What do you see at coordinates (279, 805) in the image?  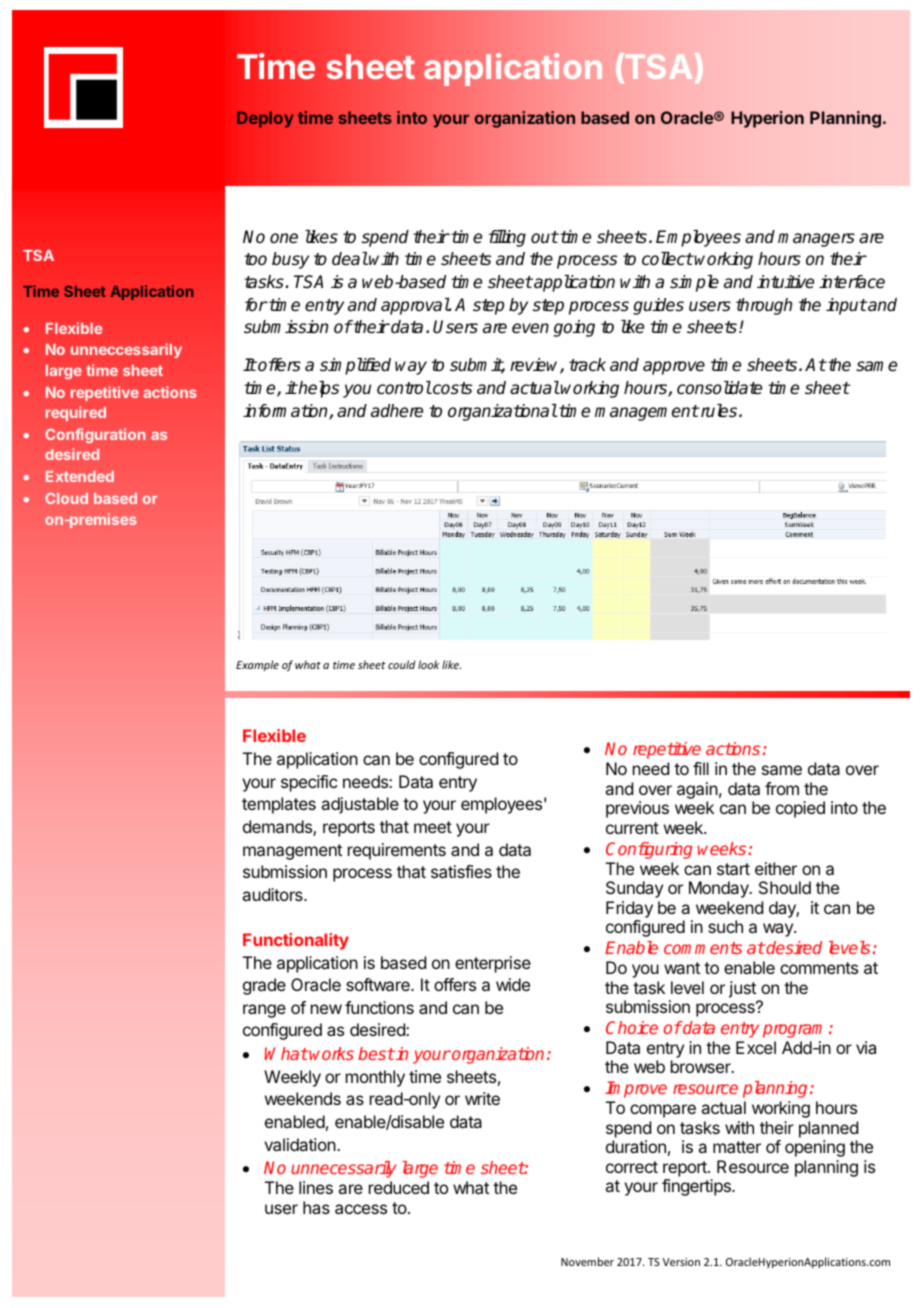 I see `templates` at bounding box center [279, 805].
